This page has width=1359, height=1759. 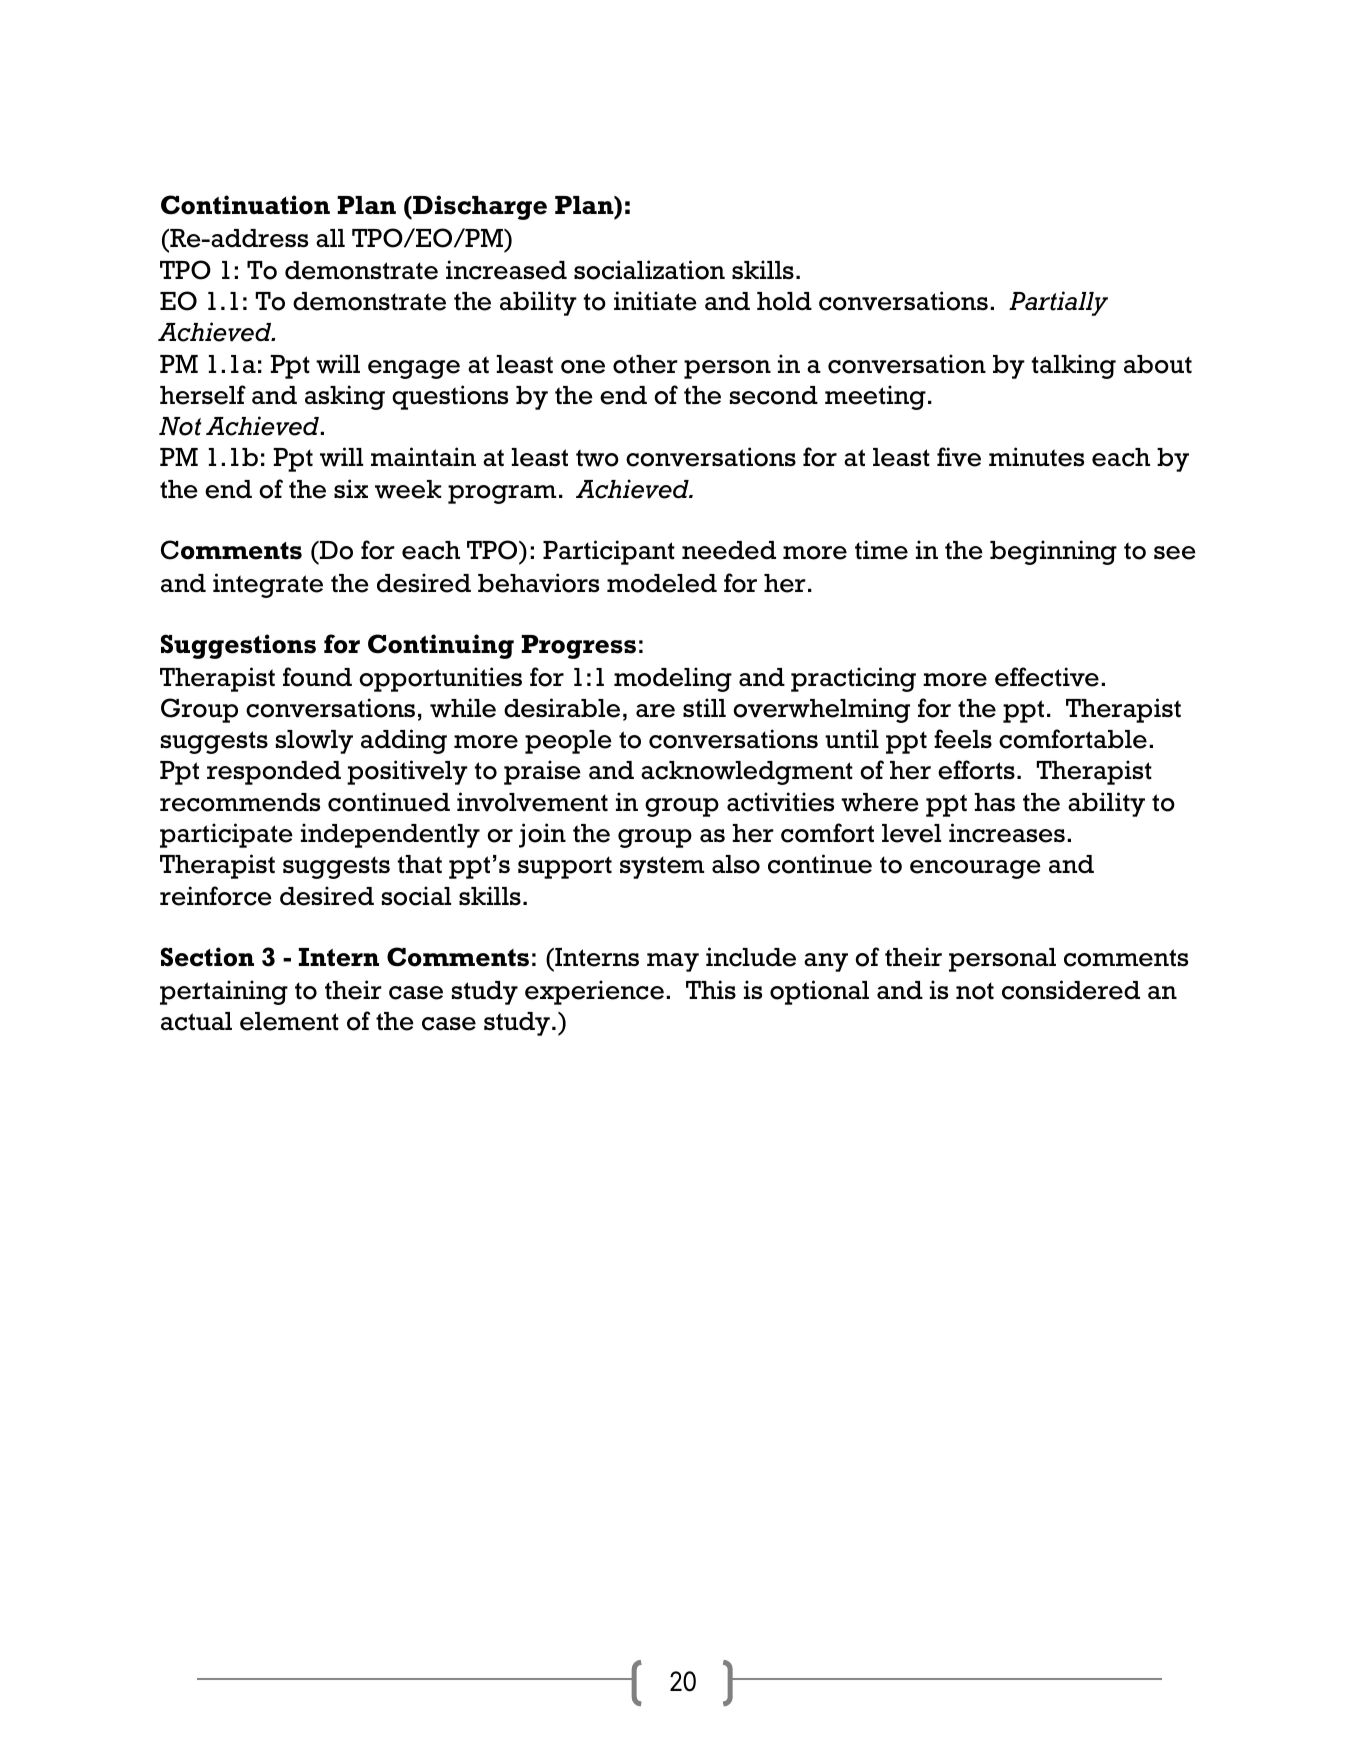 I want to click on two, so click(x=597, y=458).
